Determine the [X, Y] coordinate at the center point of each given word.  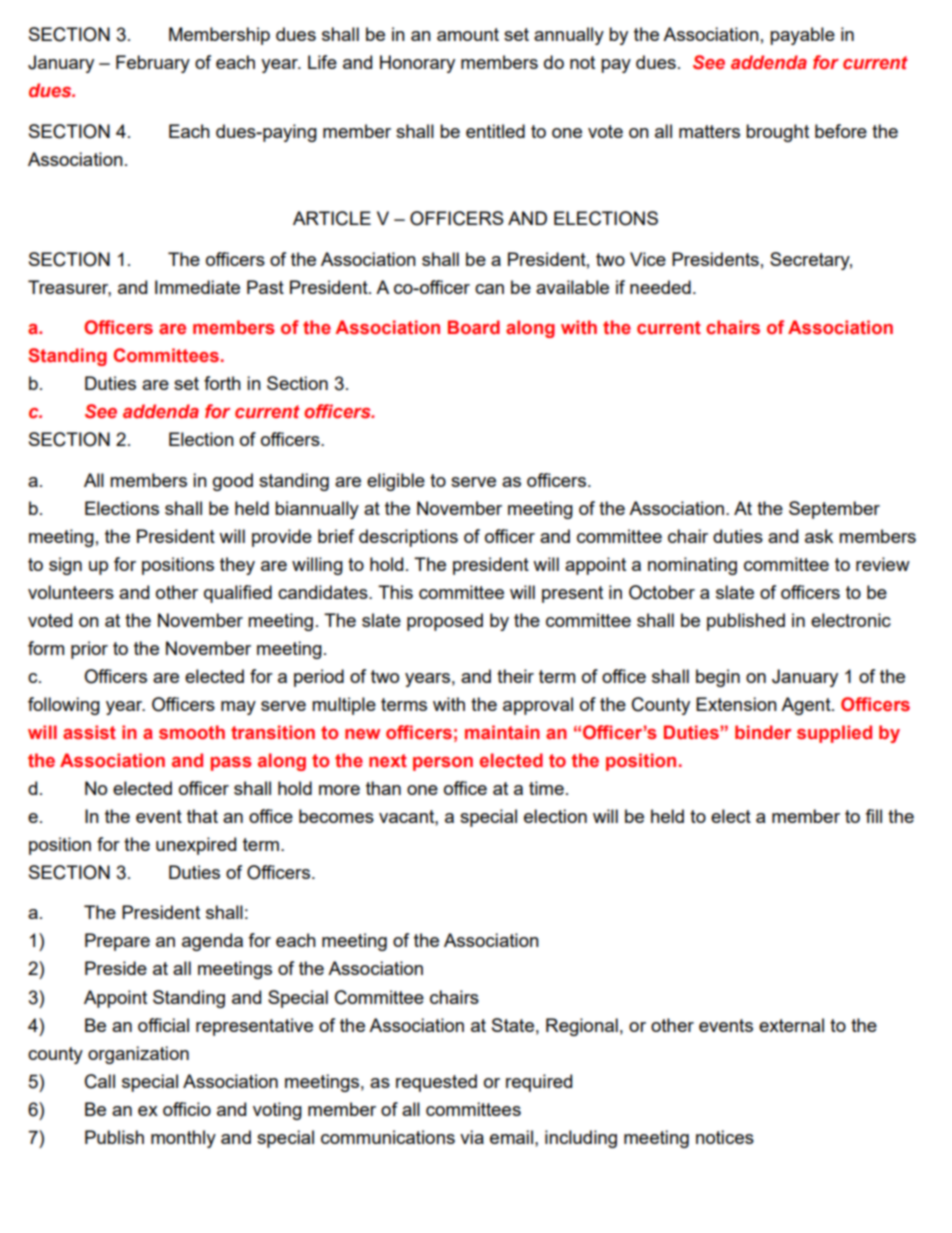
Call [100, 1081]
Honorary [417, 64]
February [153, 64]
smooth [192, 732]
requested [436, 1083]
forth [222, 383]
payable [802, 36]
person [443, 764]
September [834, 510]
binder [763, 732]
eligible [396, 482]
